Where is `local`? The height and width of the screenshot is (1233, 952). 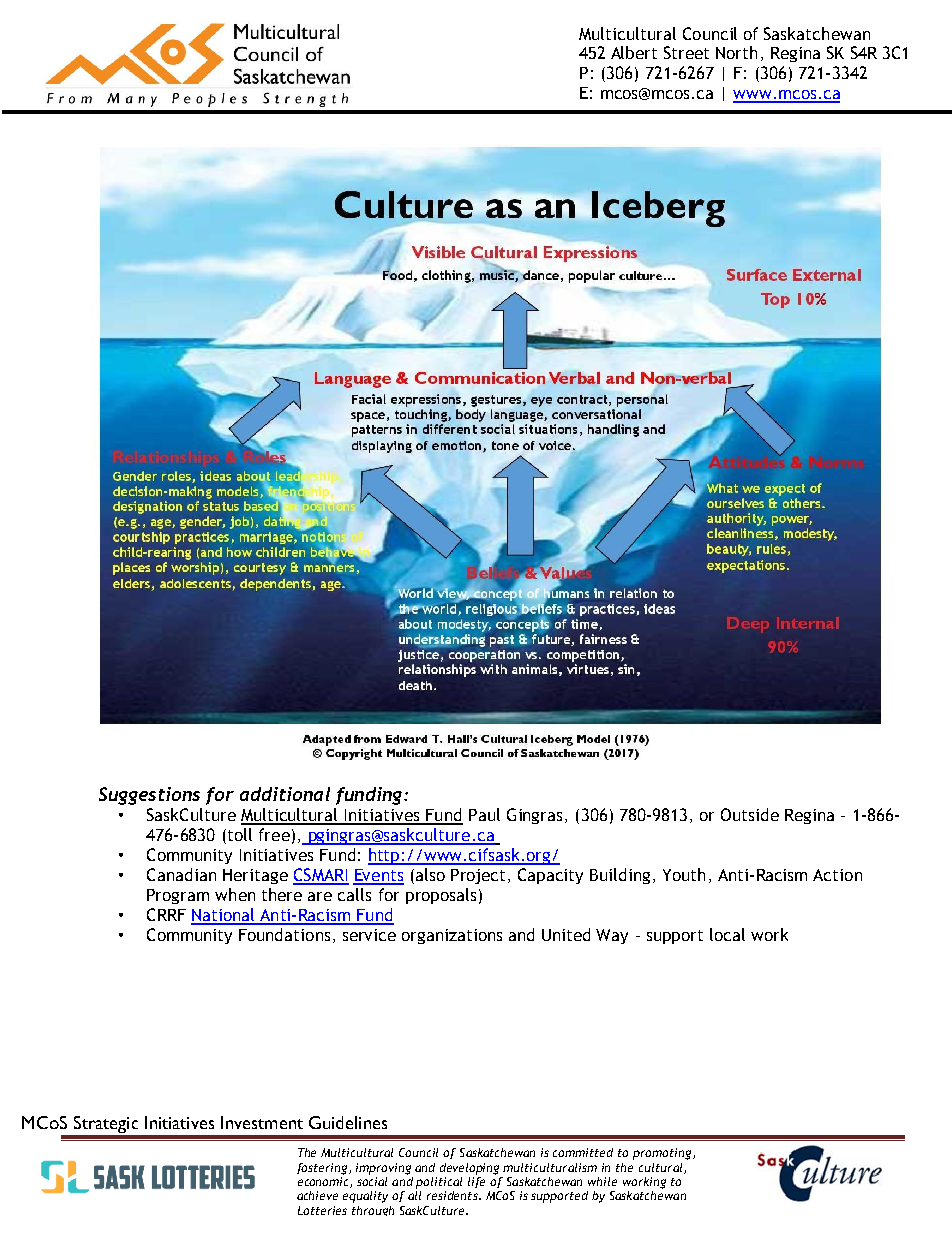
local is located at coordinates (727, 934).
